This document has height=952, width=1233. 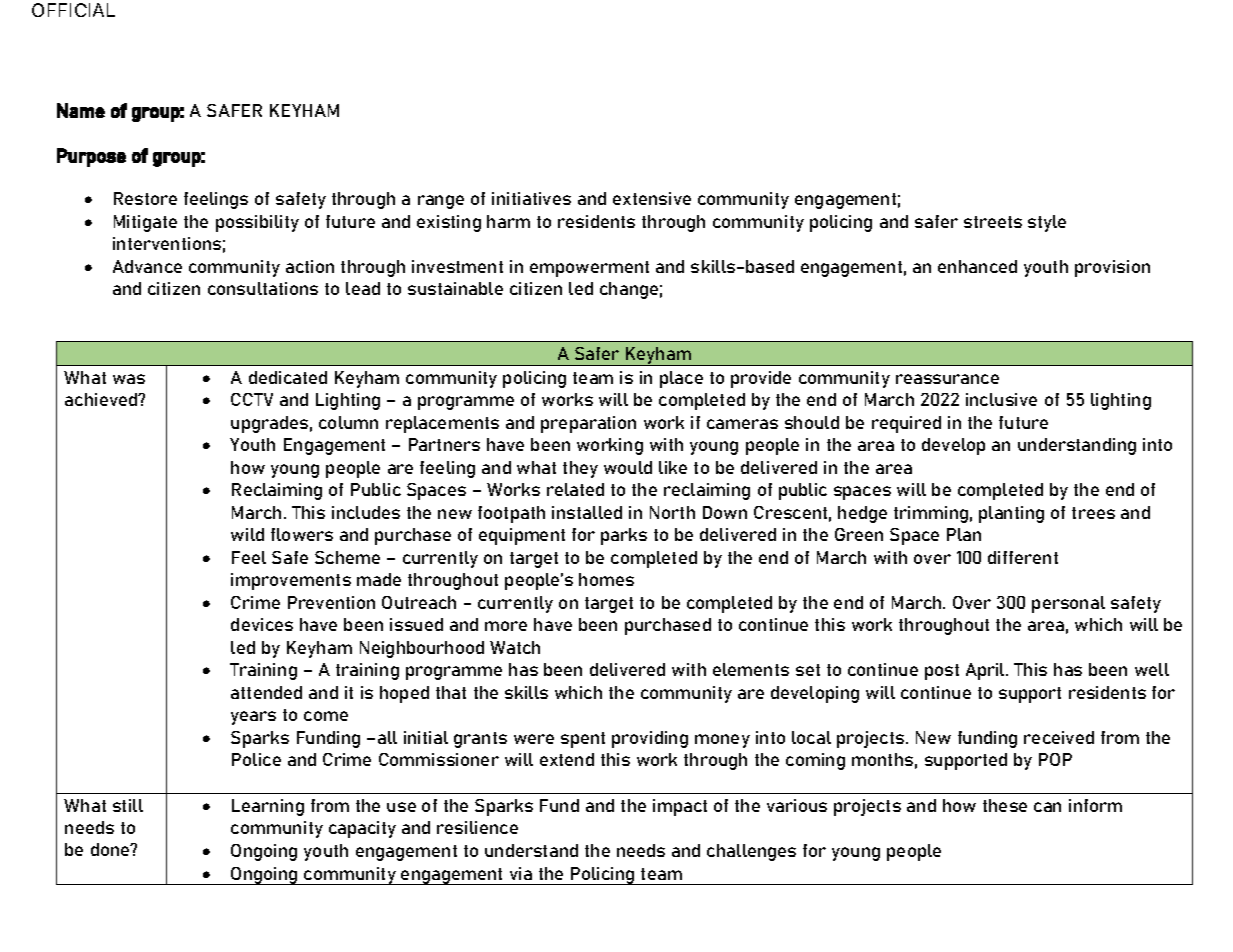 What do you see at coordinates (73, 10) in the document?
I see `OFFICIAL` at bounding box center [73, 10].
